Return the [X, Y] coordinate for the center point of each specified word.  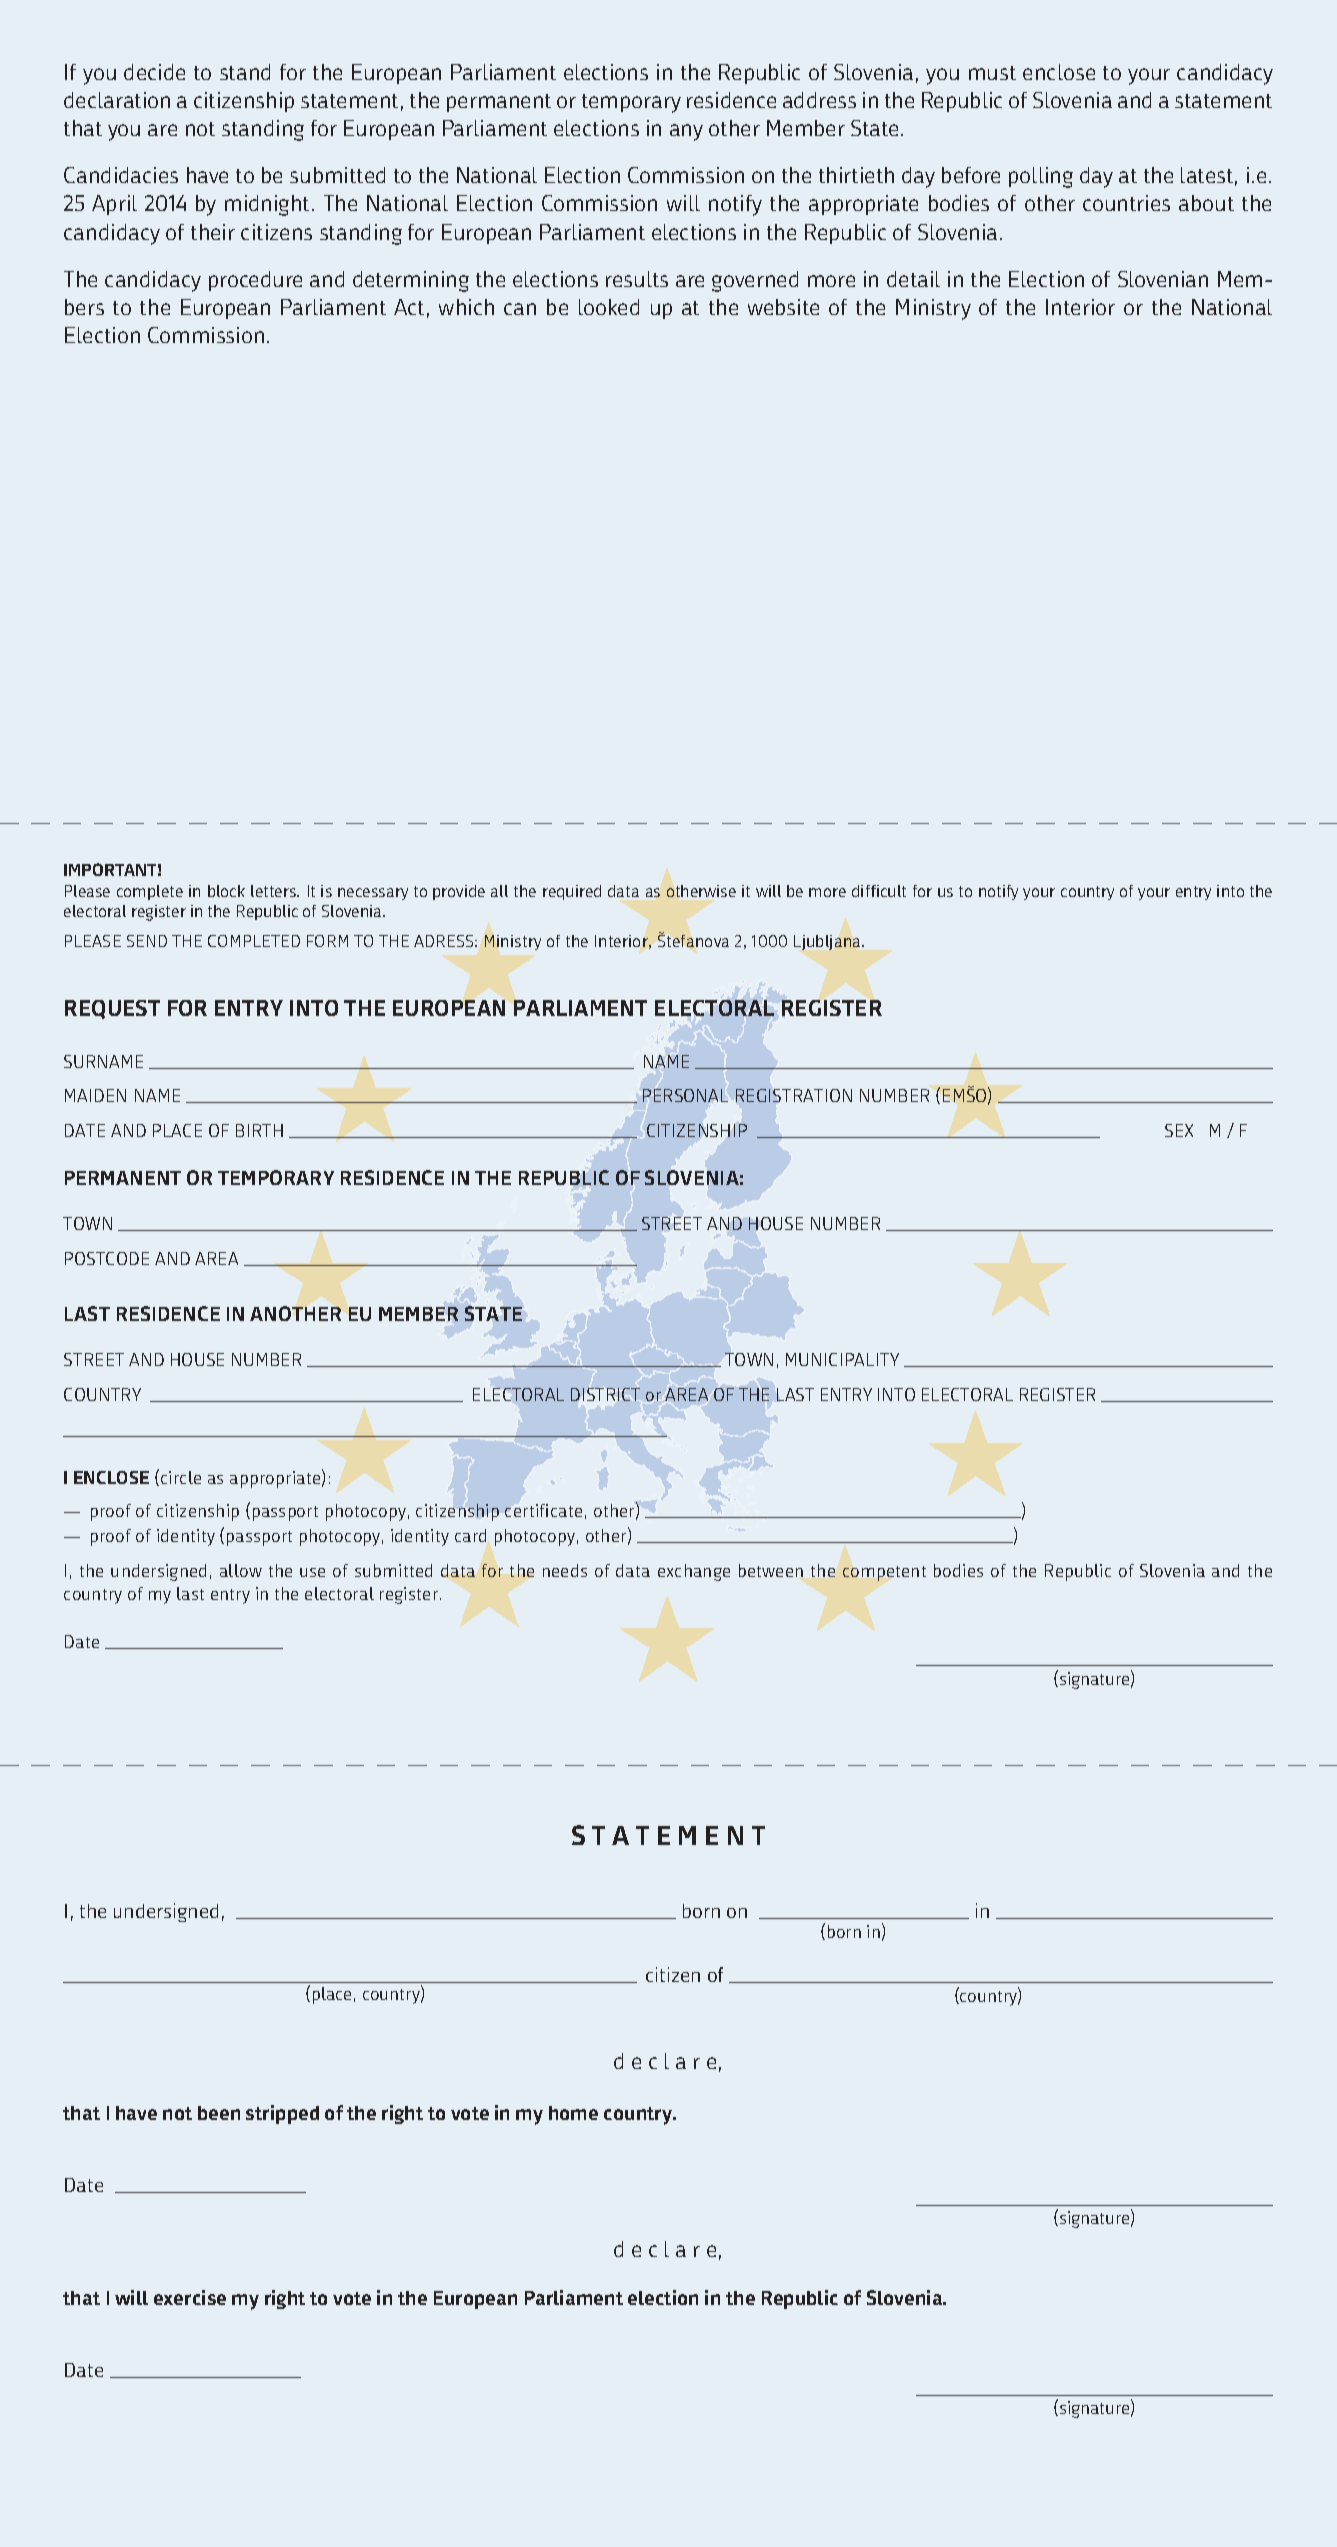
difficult [879, 891]
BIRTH [259, 1130]
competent [884, 1573]
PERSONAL [685, 1095]
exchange [694, 1572]
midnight [267, 205]
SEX [1179, 1130]
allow [241, 1570]
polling [1041, 177]
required [572, 892]
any [686, 132]
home [573, 2113]
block [226, 891]
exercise [190, 2297]
